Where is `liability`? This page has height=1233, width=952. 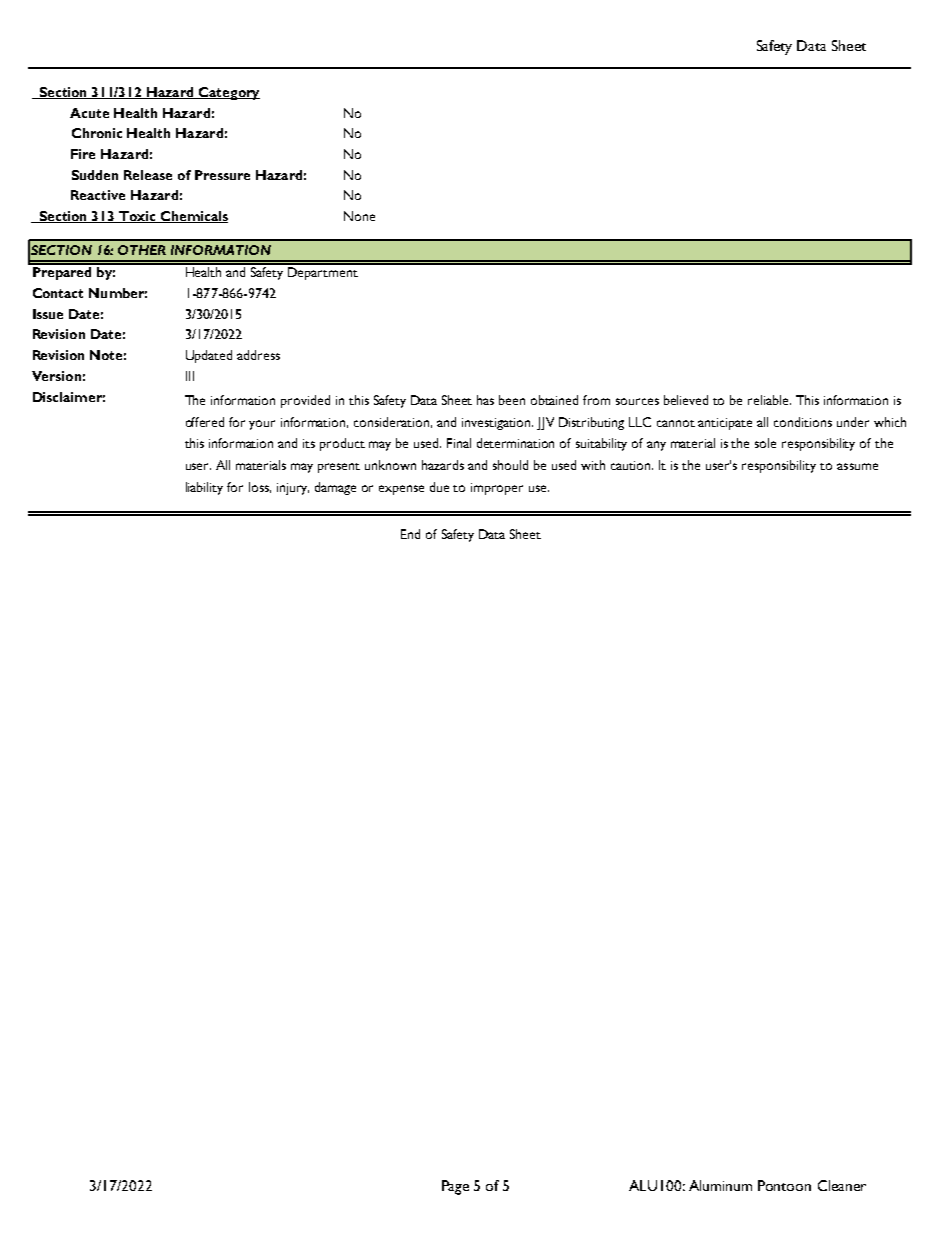
liability is located at coordinates (204, 488).
